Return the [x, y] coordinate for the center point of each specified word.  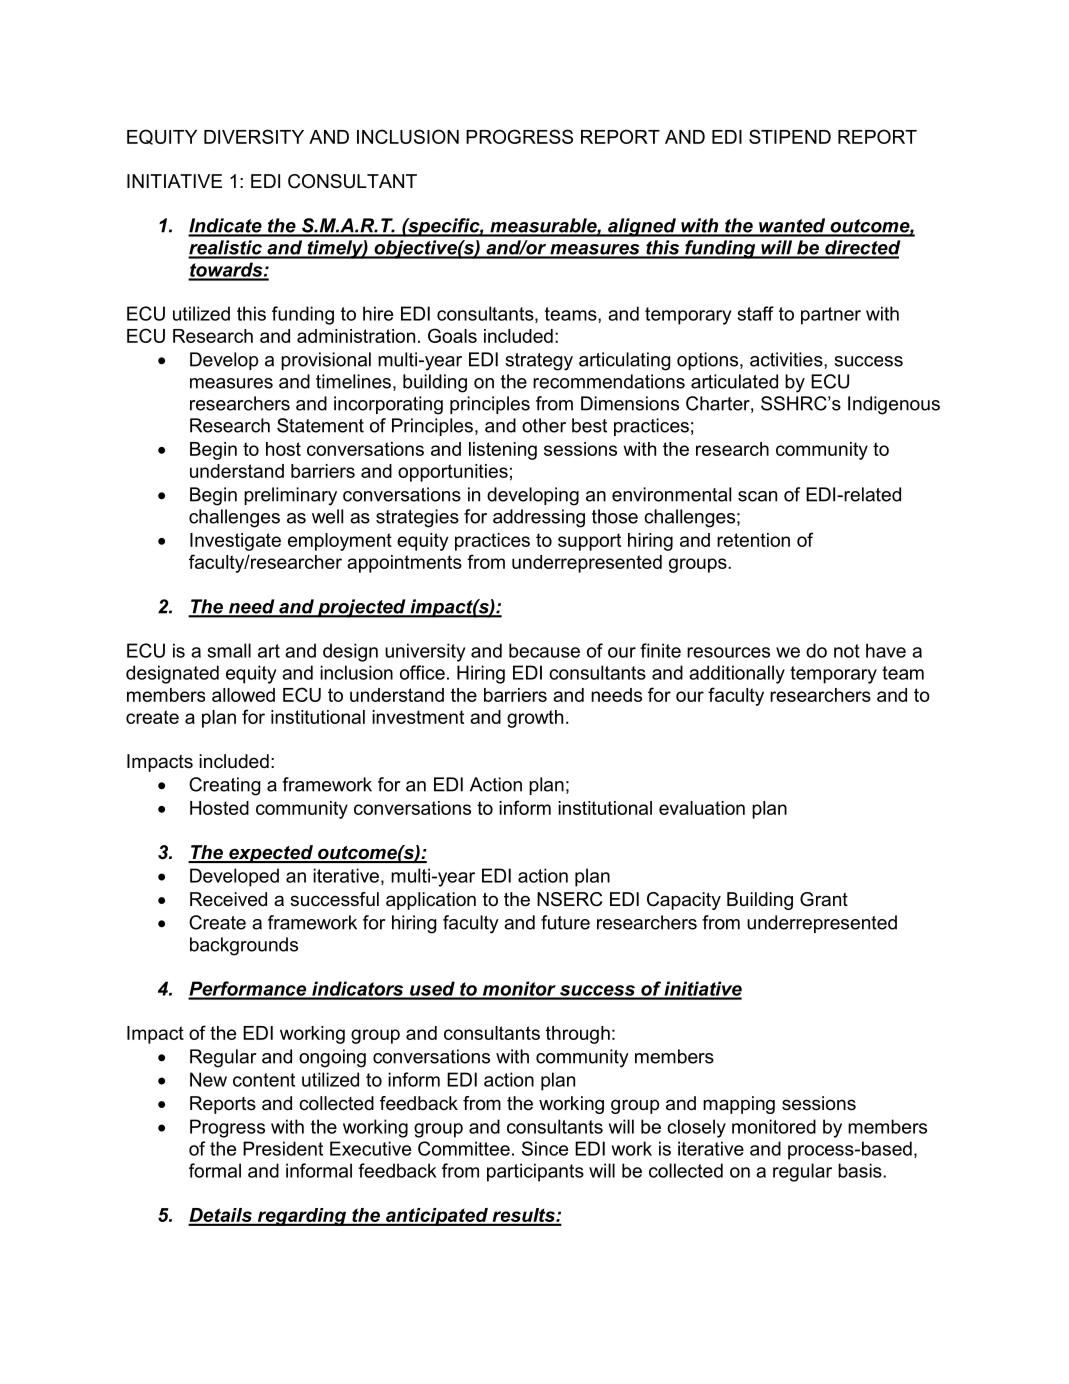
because [544, 650]
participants [535, 1172]
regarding [302, 1217]
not [847, 651]
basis [861, 1170]
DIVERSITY [254, 136]
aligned [642, 227]
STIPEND [790, 136]
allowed [243, 695]
